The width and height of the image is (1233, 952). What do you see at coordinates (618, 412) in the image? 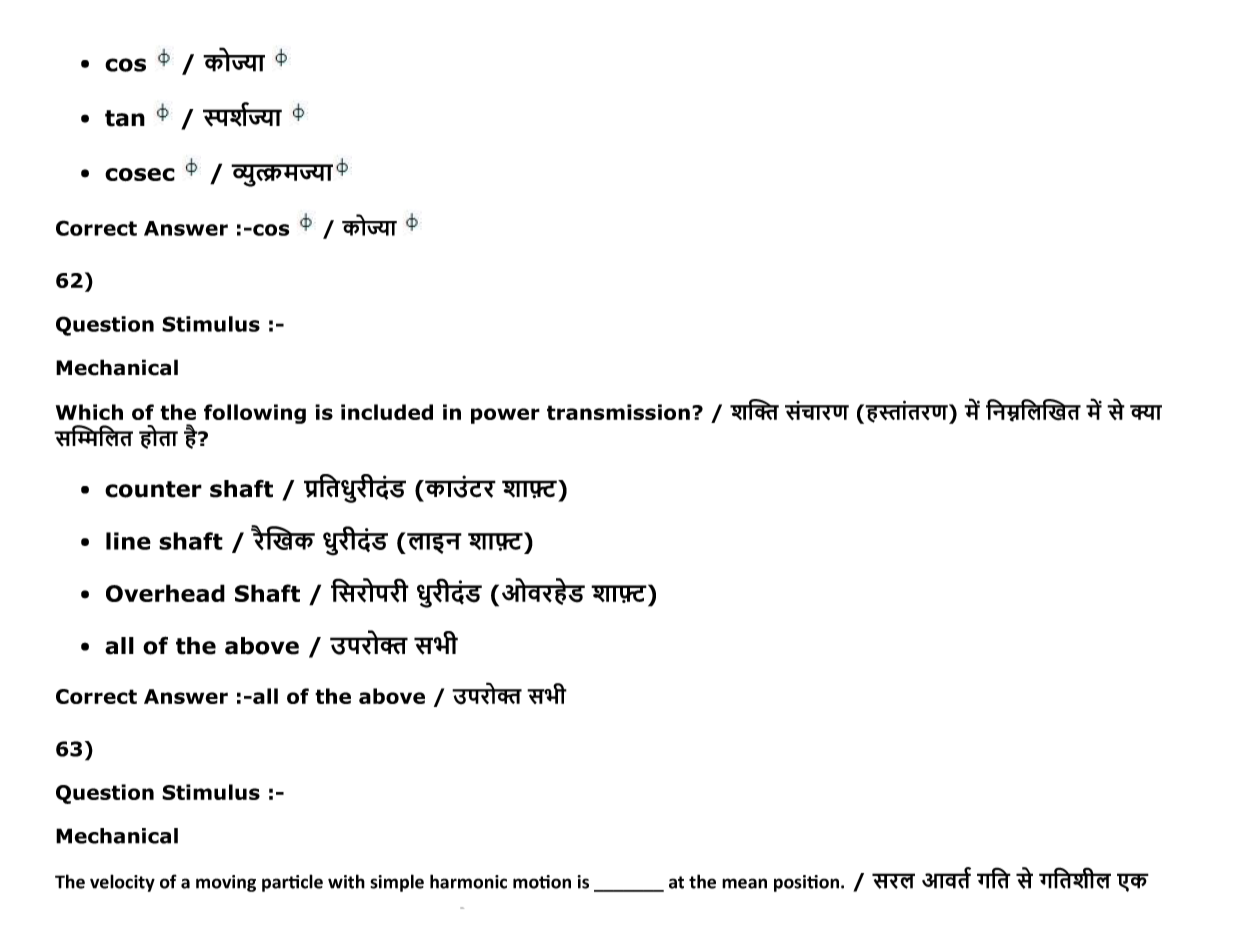
I see `transmission` at bounding box center [618, 412].
